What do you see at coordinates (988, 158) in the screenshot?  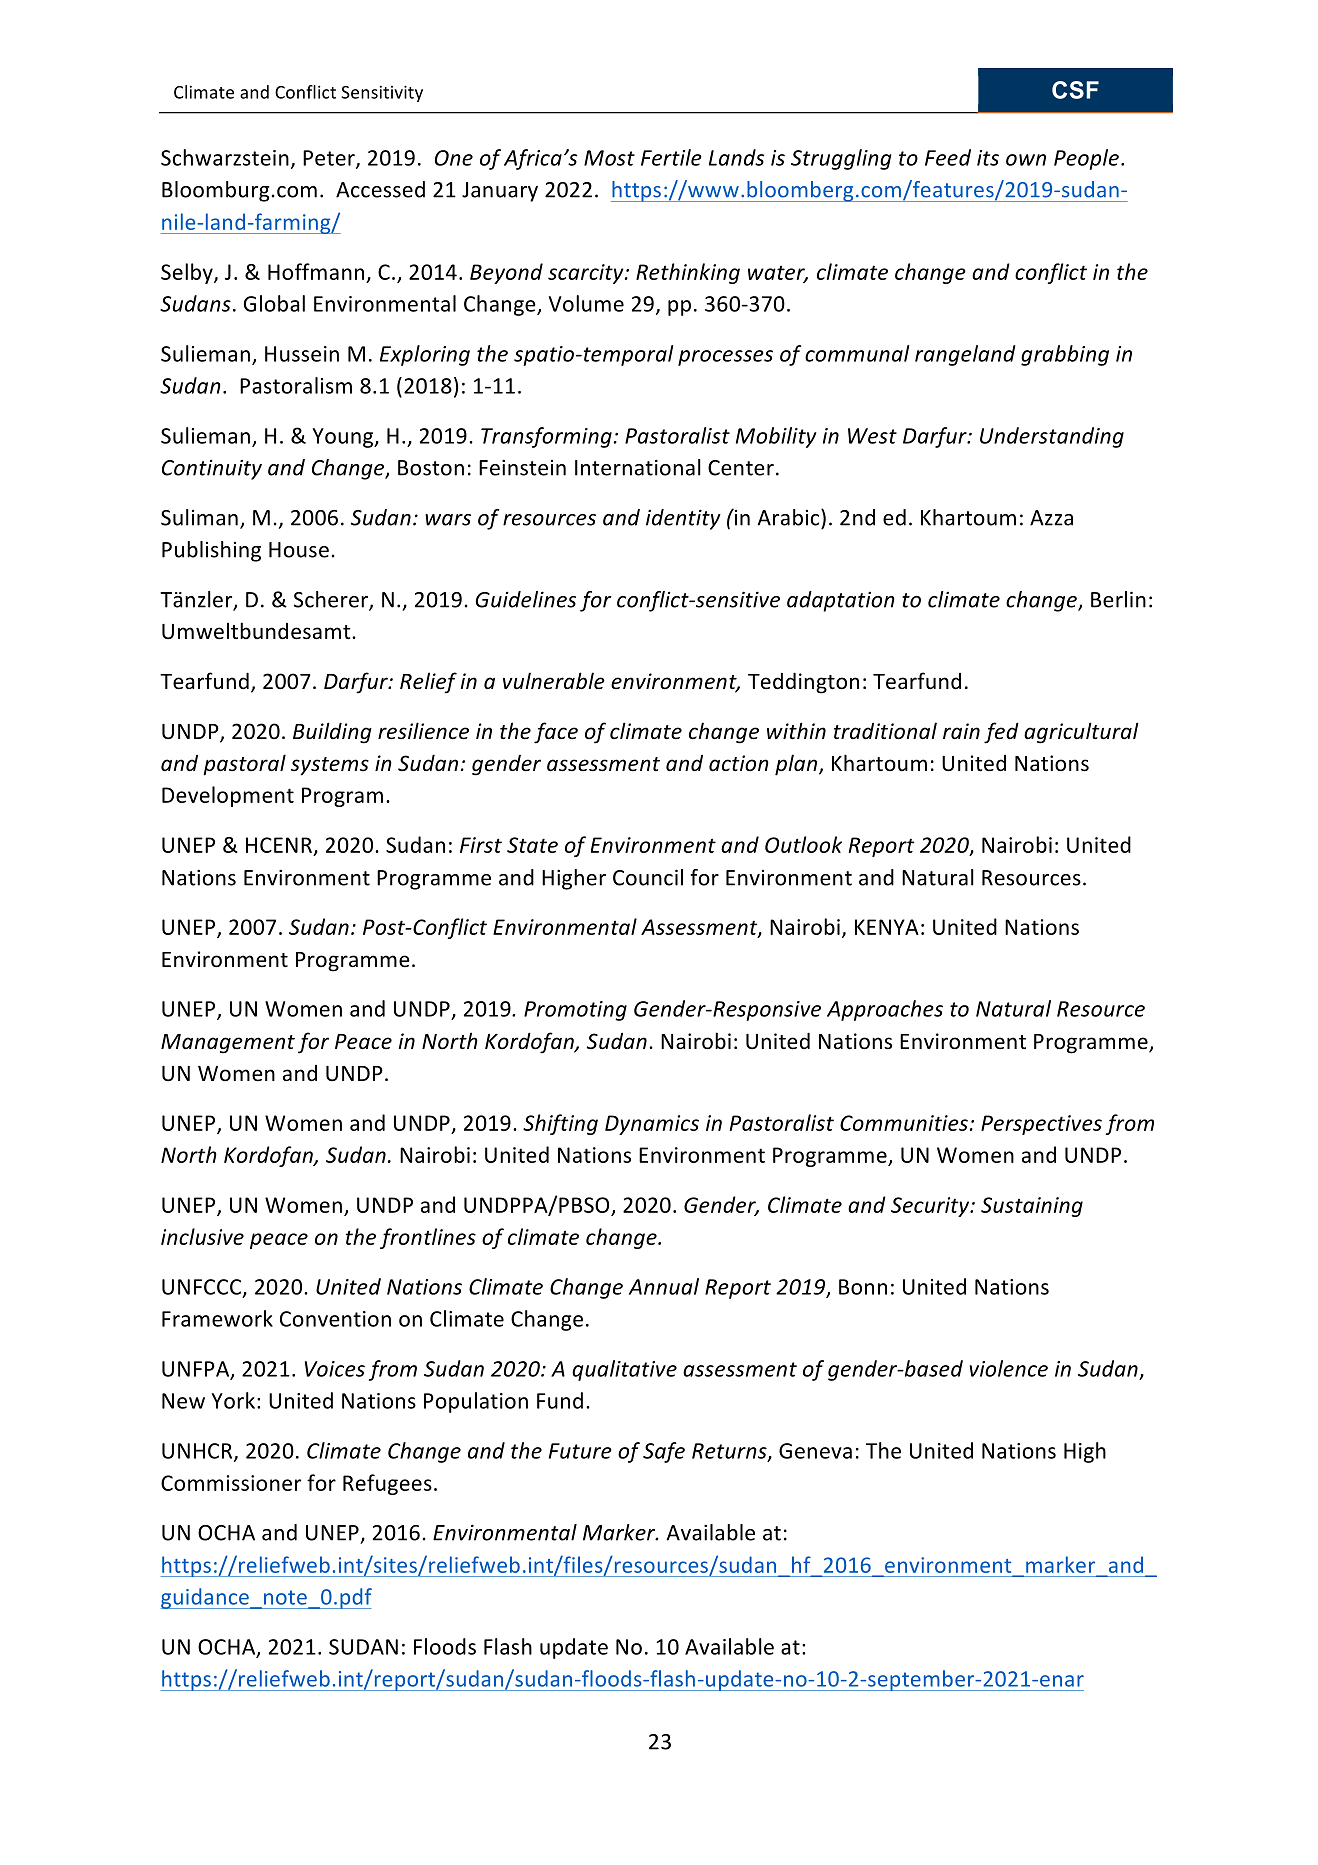 I see `its` at bounding box center [988, 158].
